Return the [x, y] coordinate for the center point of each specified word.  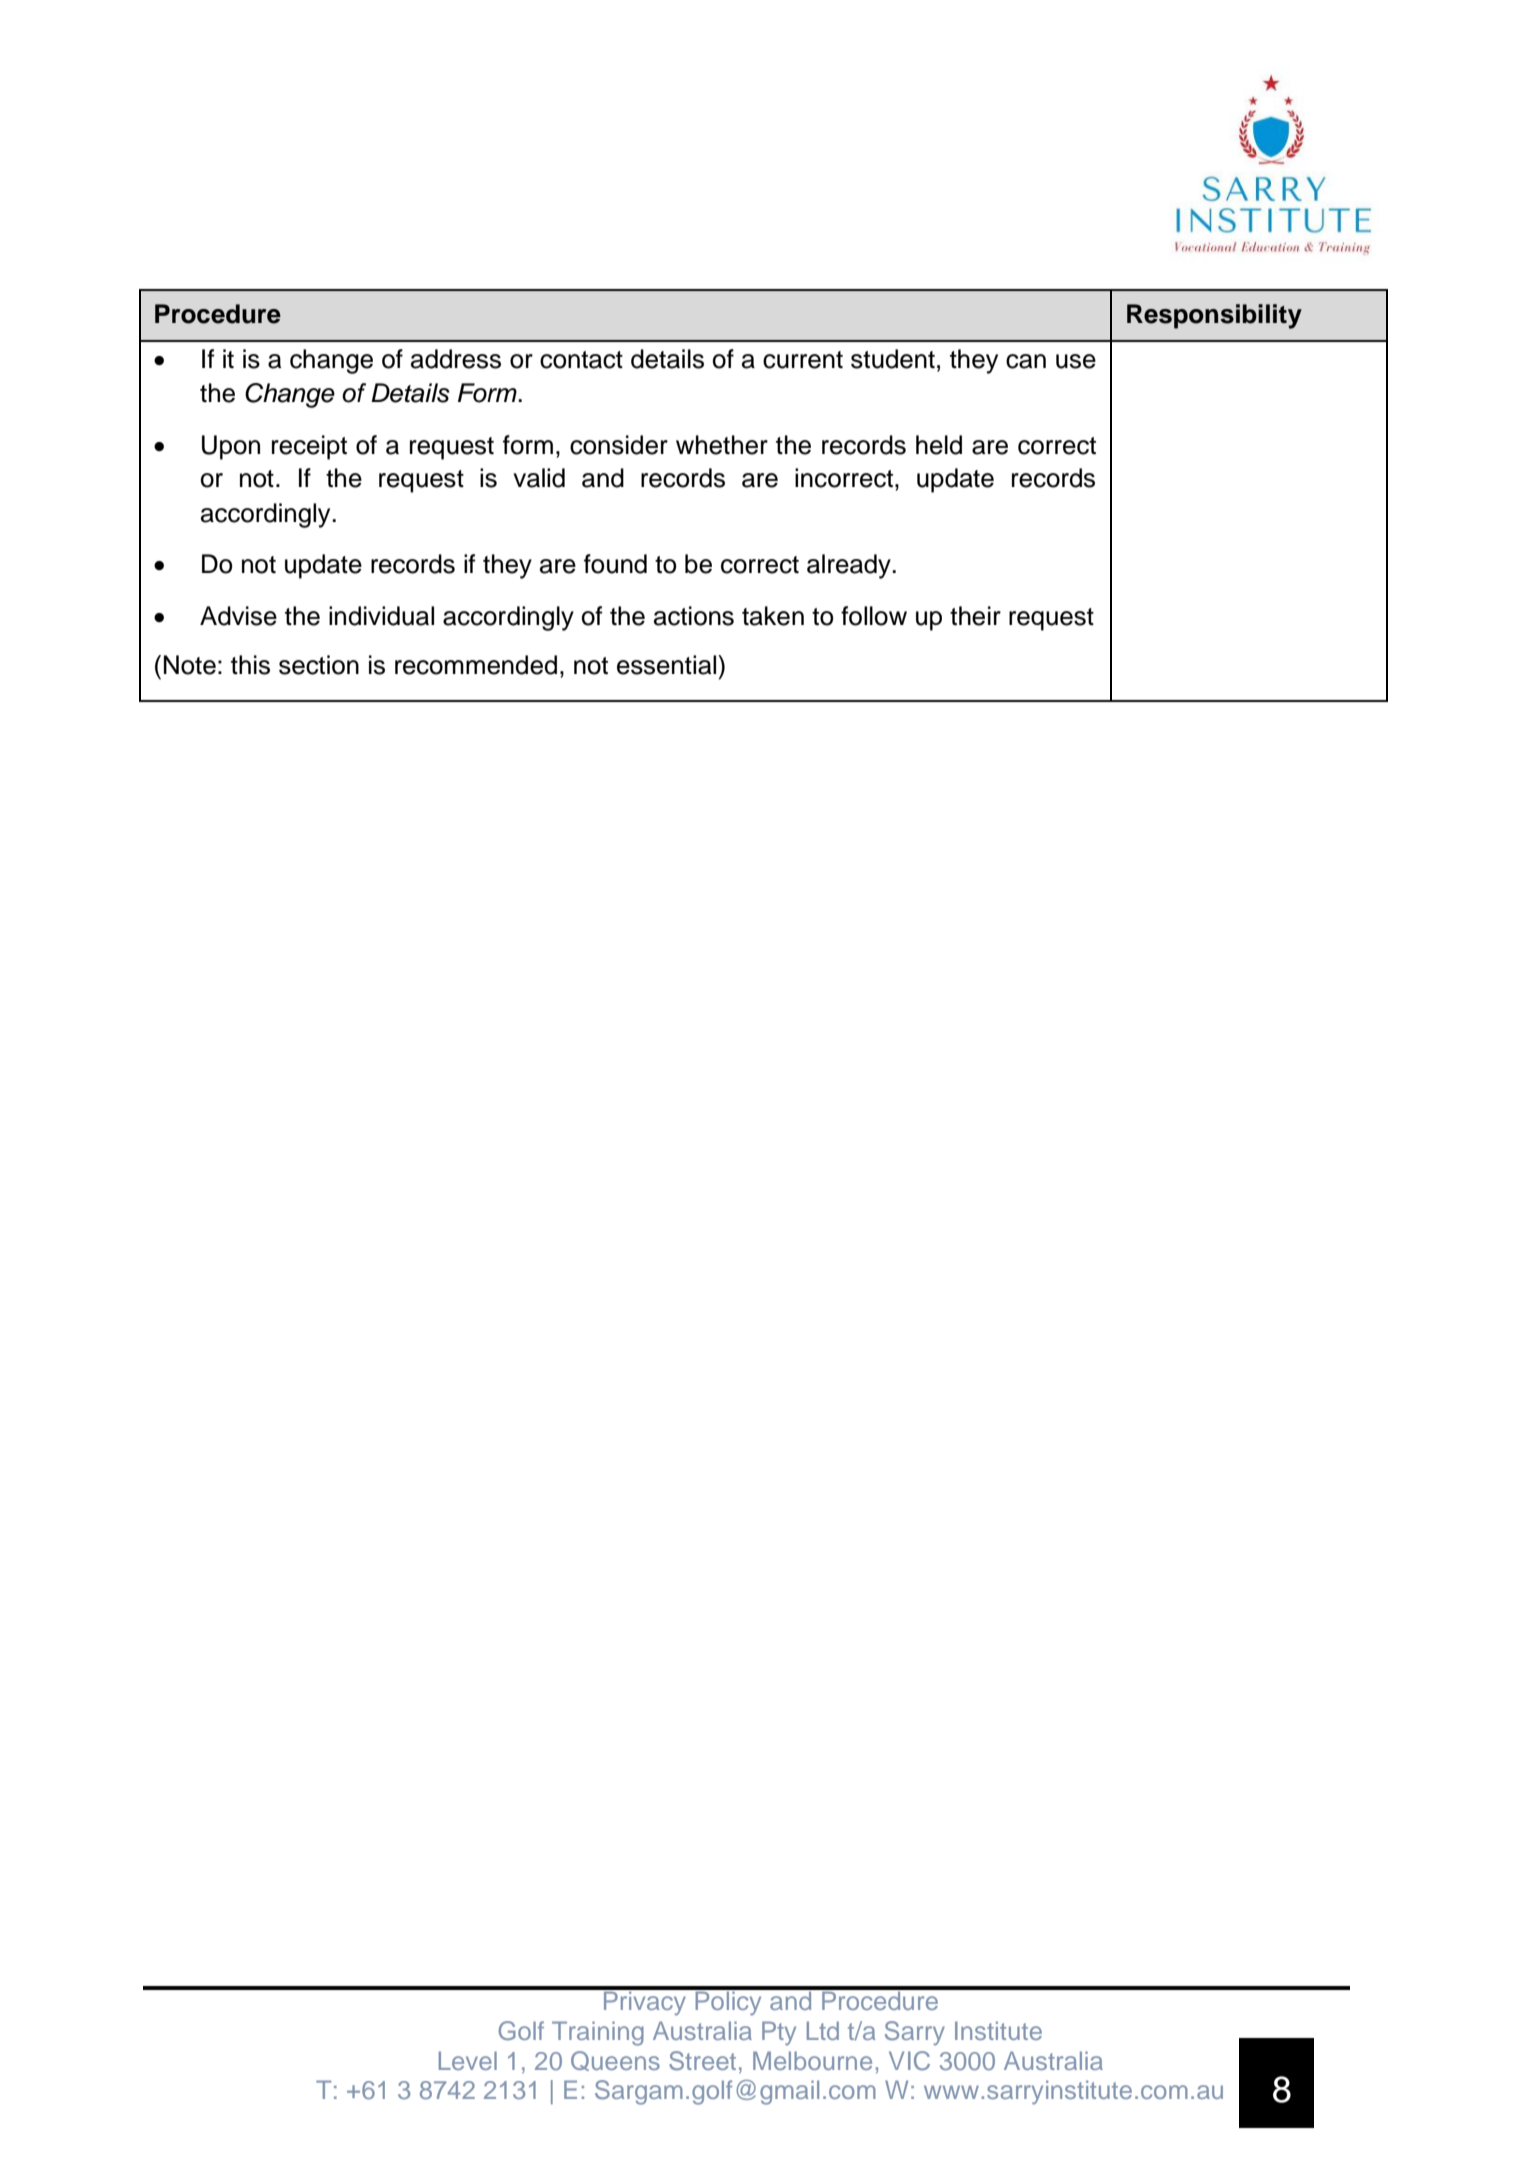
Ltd [823, 2030]
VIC [909, 2061]
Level [468, 2060]
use [1076, 361]
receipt [309, 447]
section [319, 665]
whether [722, 445]
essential [668, 665]
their [975, 616]
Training [598, 2033]
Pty [779, 2033]
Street [702, 2061]
